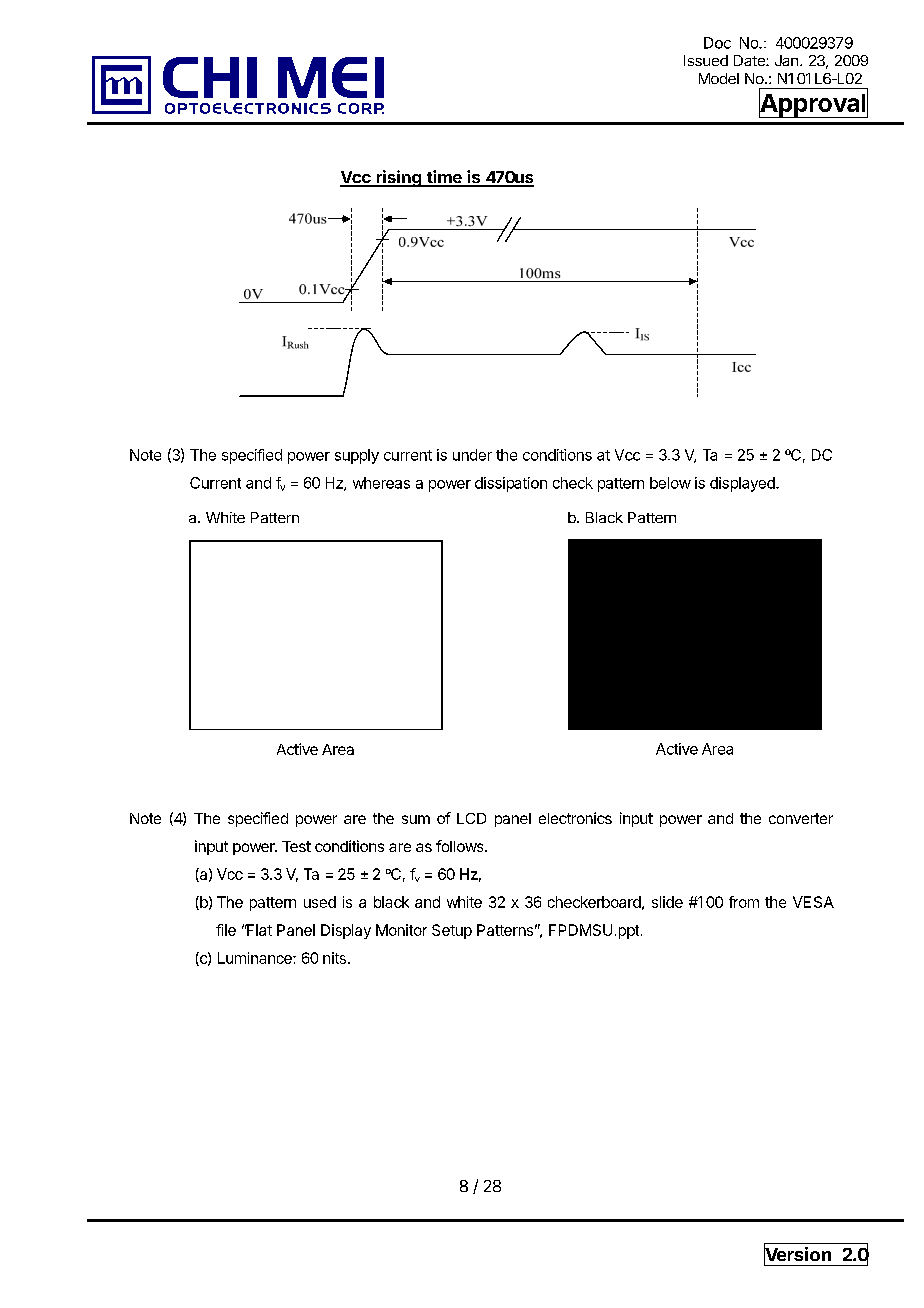  What do you see at coordinates (357, 456) in the screenshot?
I see `supply` at bounding box center [357, 456].
